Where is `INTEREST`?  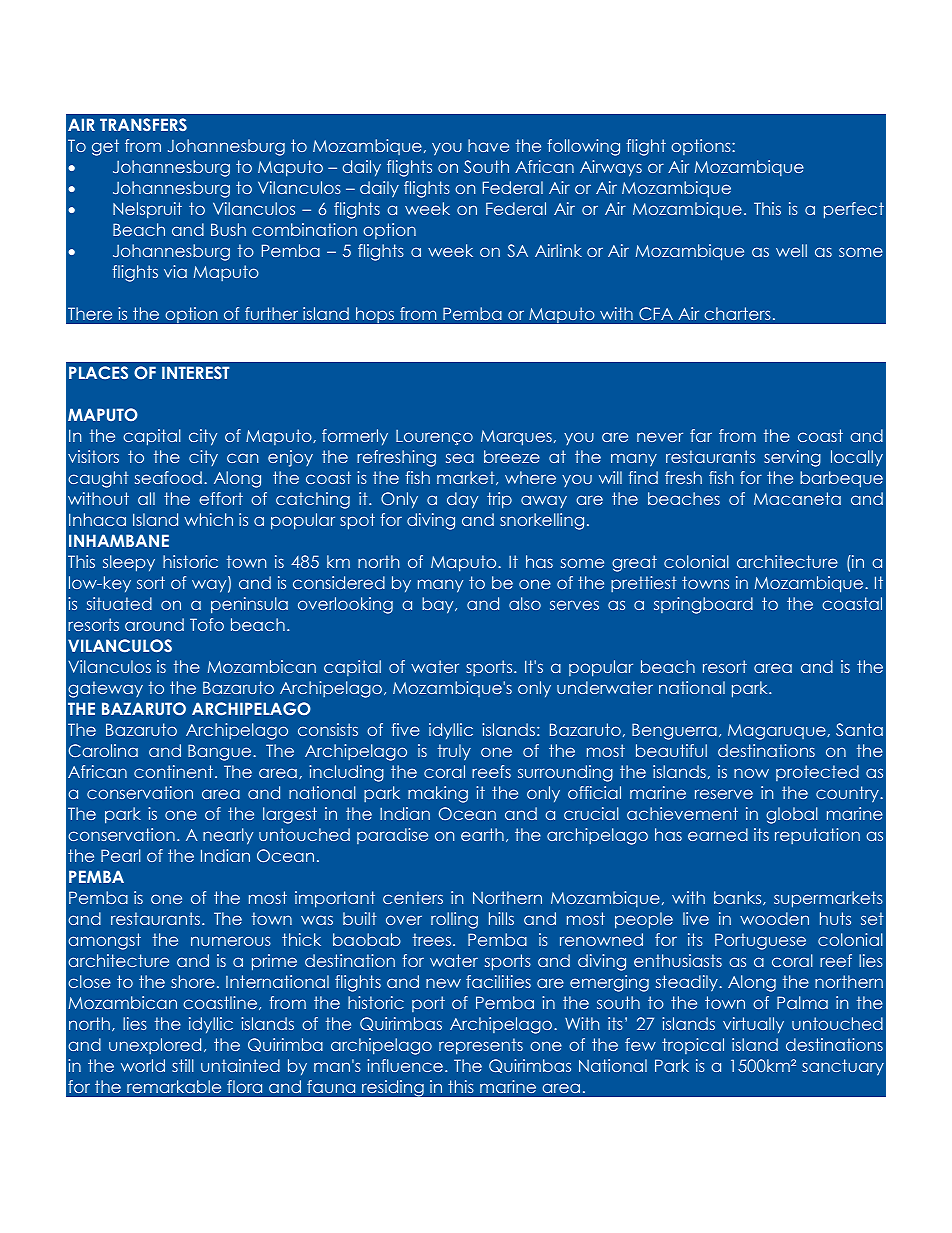 INTEREST is located at coordinates (195, 372).
